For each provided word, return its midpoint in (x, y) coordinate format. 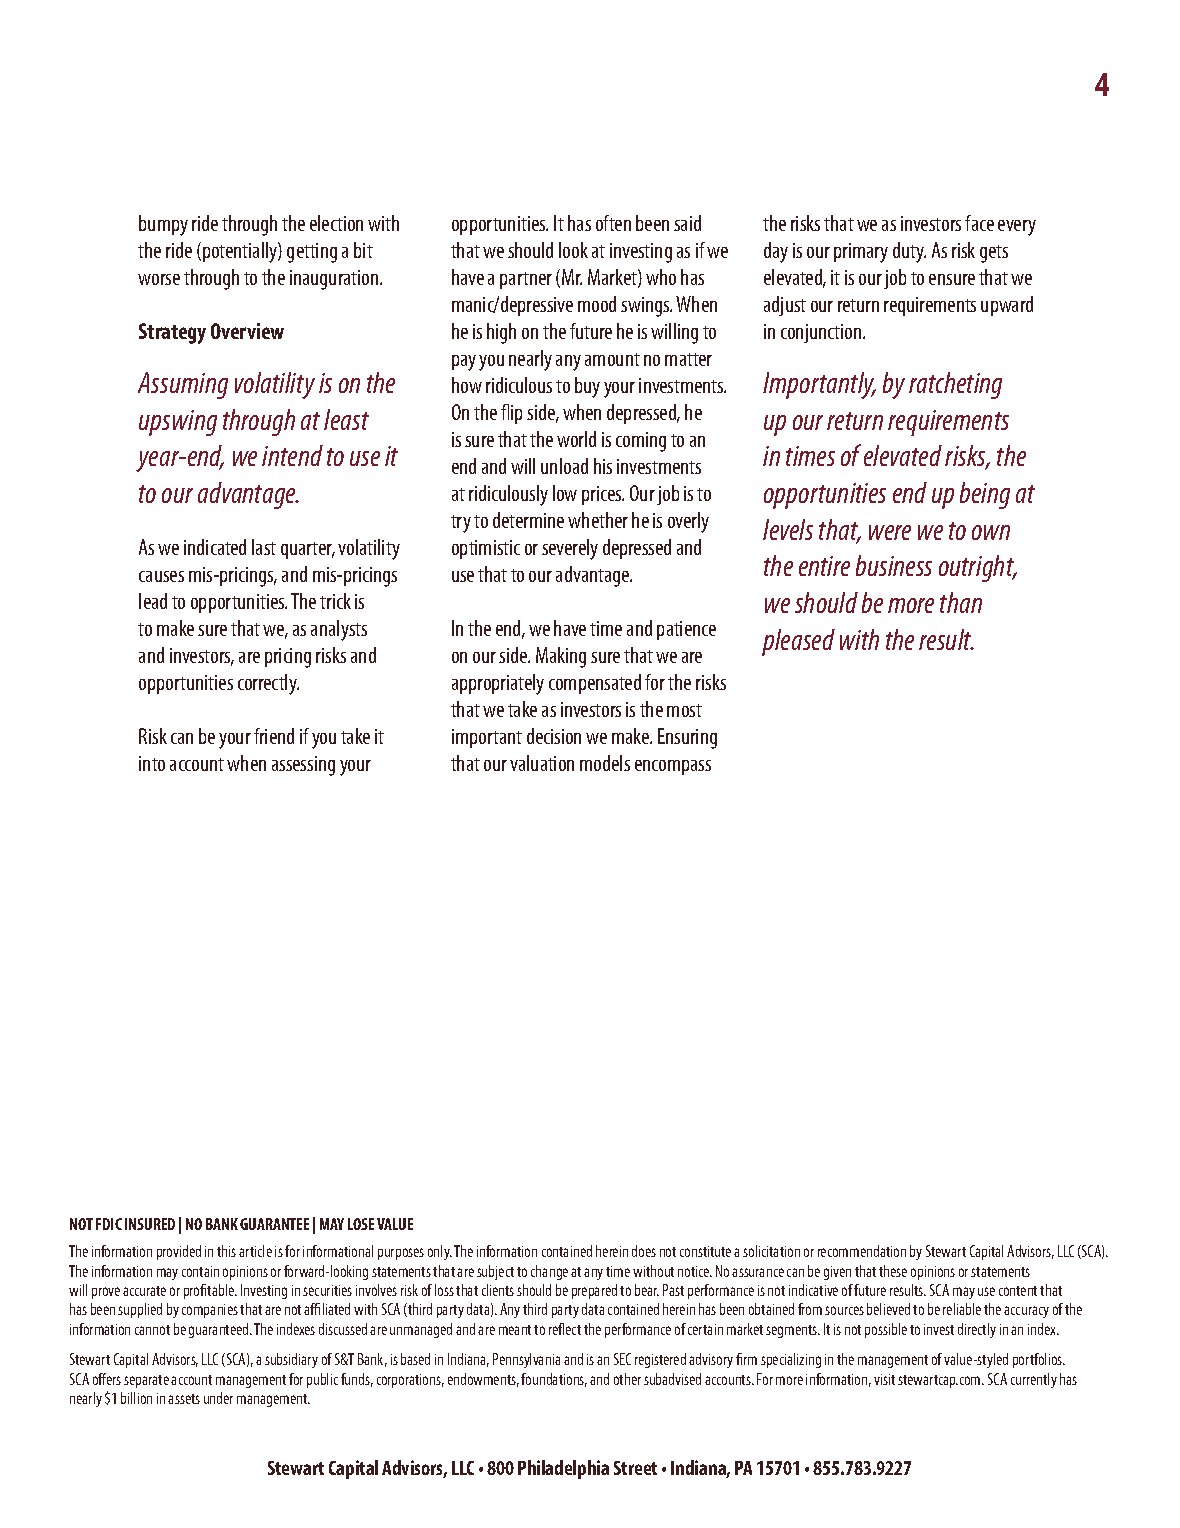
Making (561, 657)
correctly (268, 684)
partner (526, 280)
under (218, 1398)
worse (159, 279)
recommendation (862, 1251)
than (961, 602)
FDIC (109, 1224)
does (644, 1251)
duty (909, 252)
